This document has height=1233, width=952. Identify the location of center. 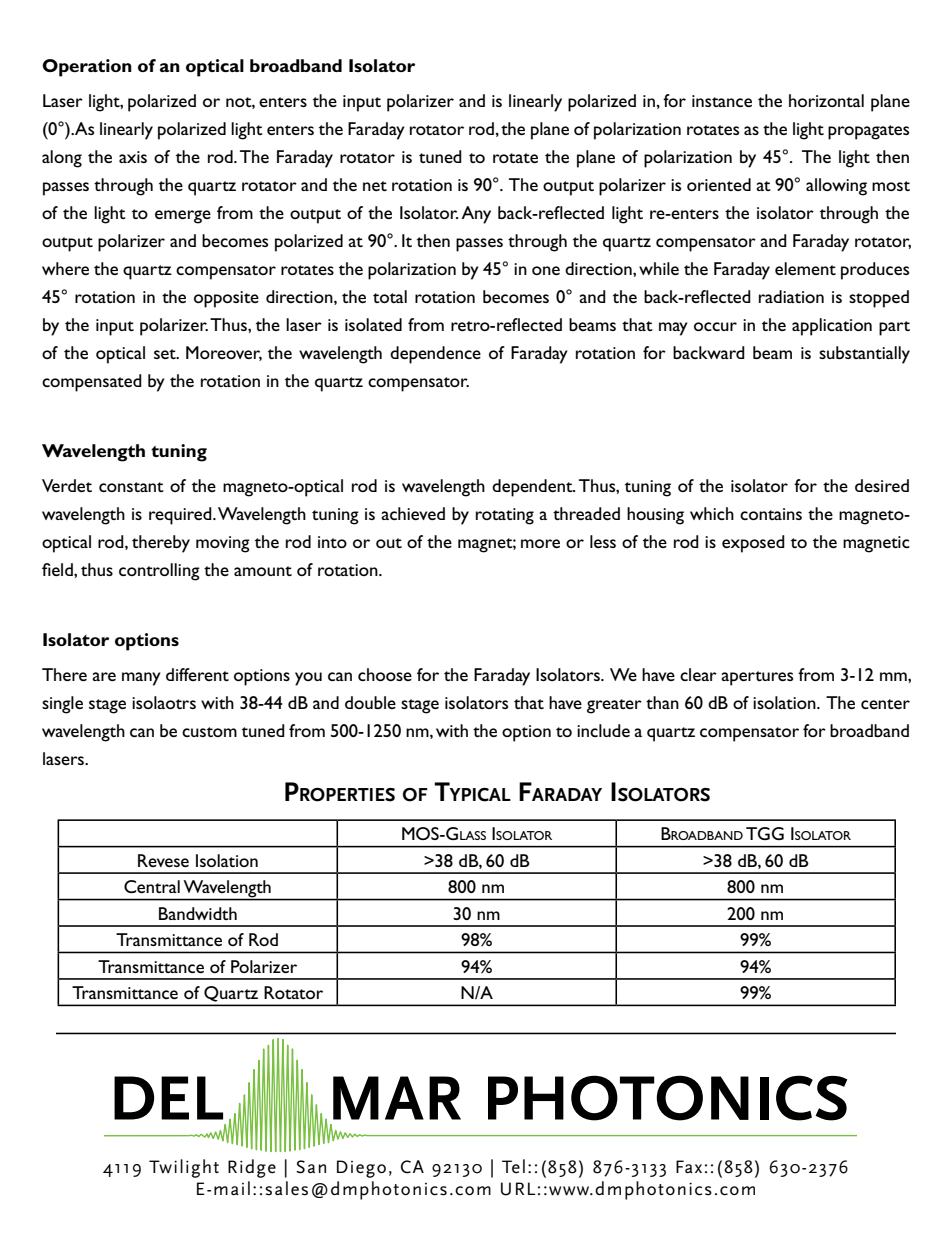
(885, 704).
